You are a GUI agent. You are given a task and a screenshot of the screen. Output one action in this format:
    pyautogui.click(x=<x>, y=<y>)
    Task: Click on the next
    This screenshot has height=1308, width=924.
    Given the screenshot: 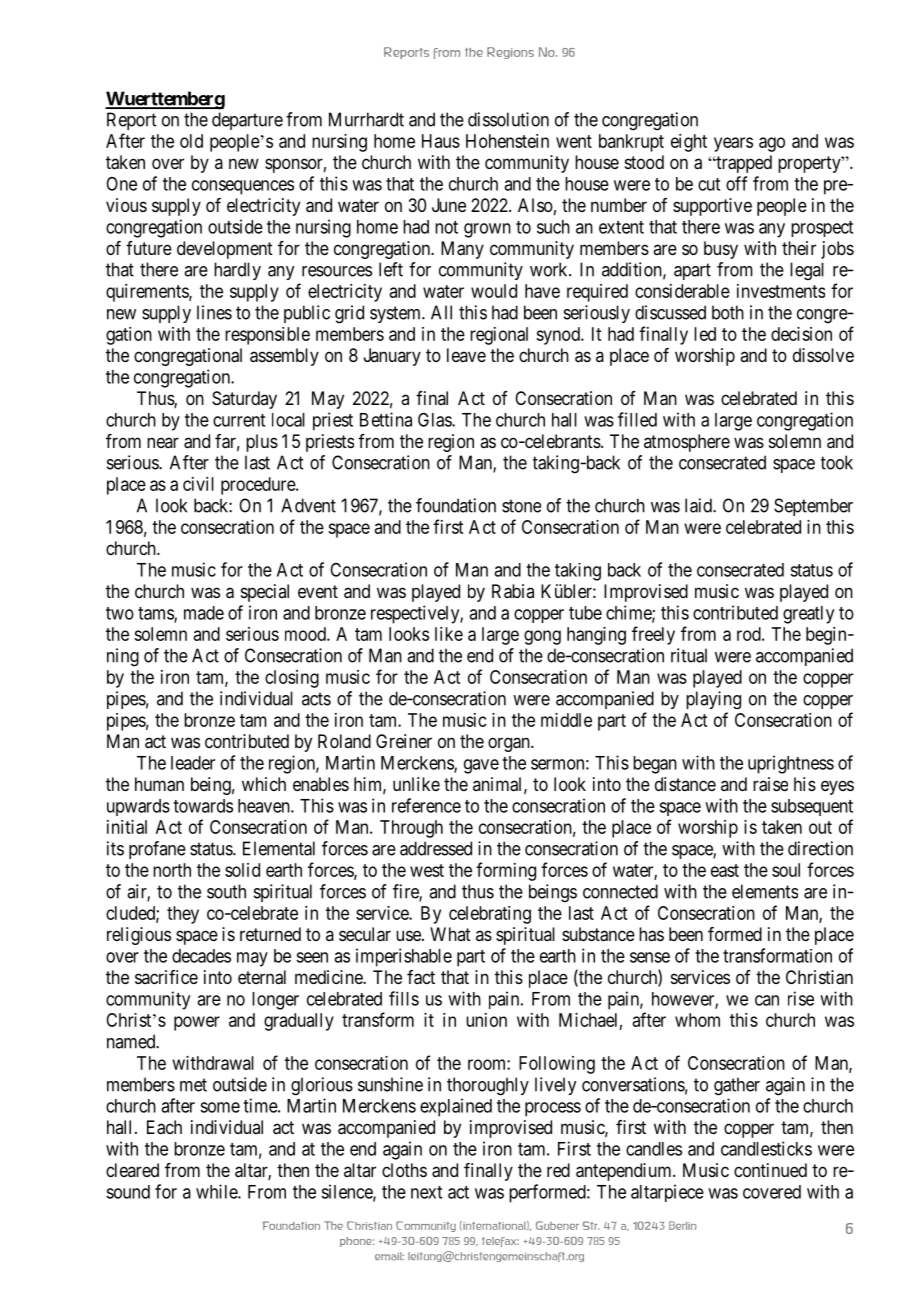 What is the action you would take?
    pyautogui.click(x=426, y=1192)
